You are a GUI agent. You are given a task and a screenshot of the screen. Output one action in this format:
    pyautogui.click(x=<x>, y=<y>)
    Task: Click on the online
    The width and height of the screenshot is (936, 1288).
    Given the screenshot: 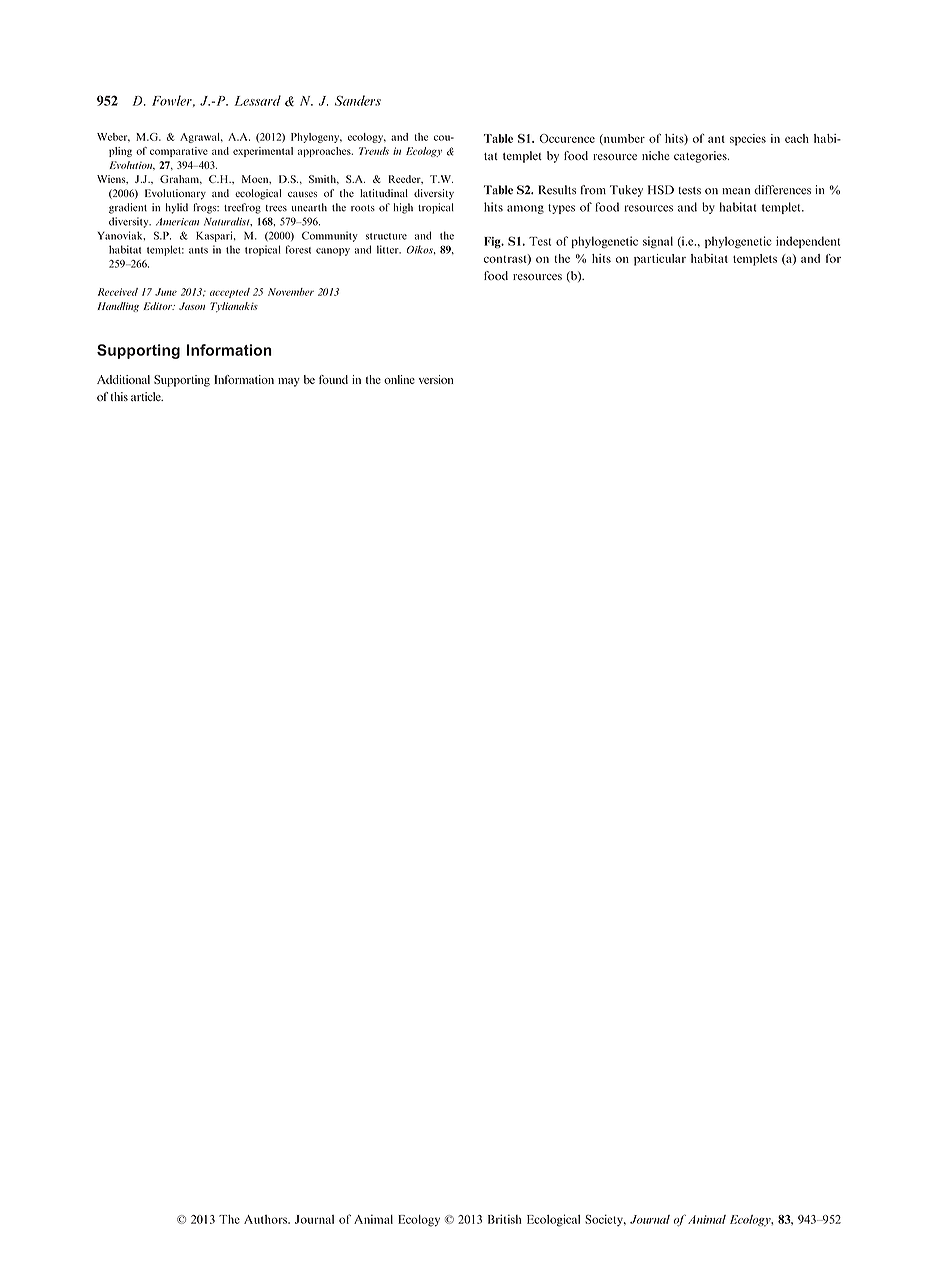 What is the action you would take?
    pyautogui.click(x=399, y=379)
